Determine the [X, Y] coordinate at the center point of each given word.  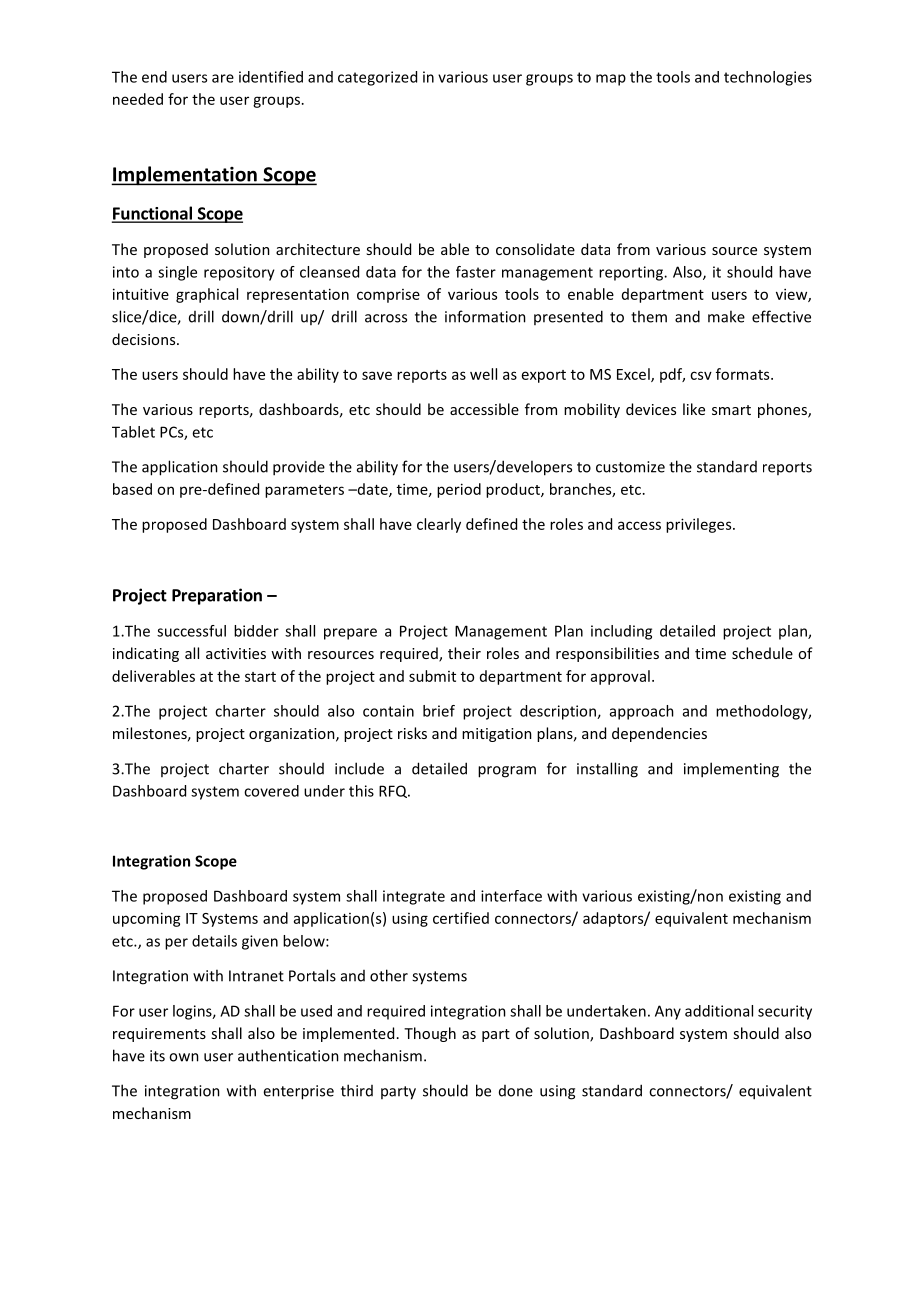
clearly [439, 525]
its [157, 1056]
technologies [768, 78]
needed [138, 99]
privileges [700, 525]
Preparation [217, 596]
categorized [377, 78]
